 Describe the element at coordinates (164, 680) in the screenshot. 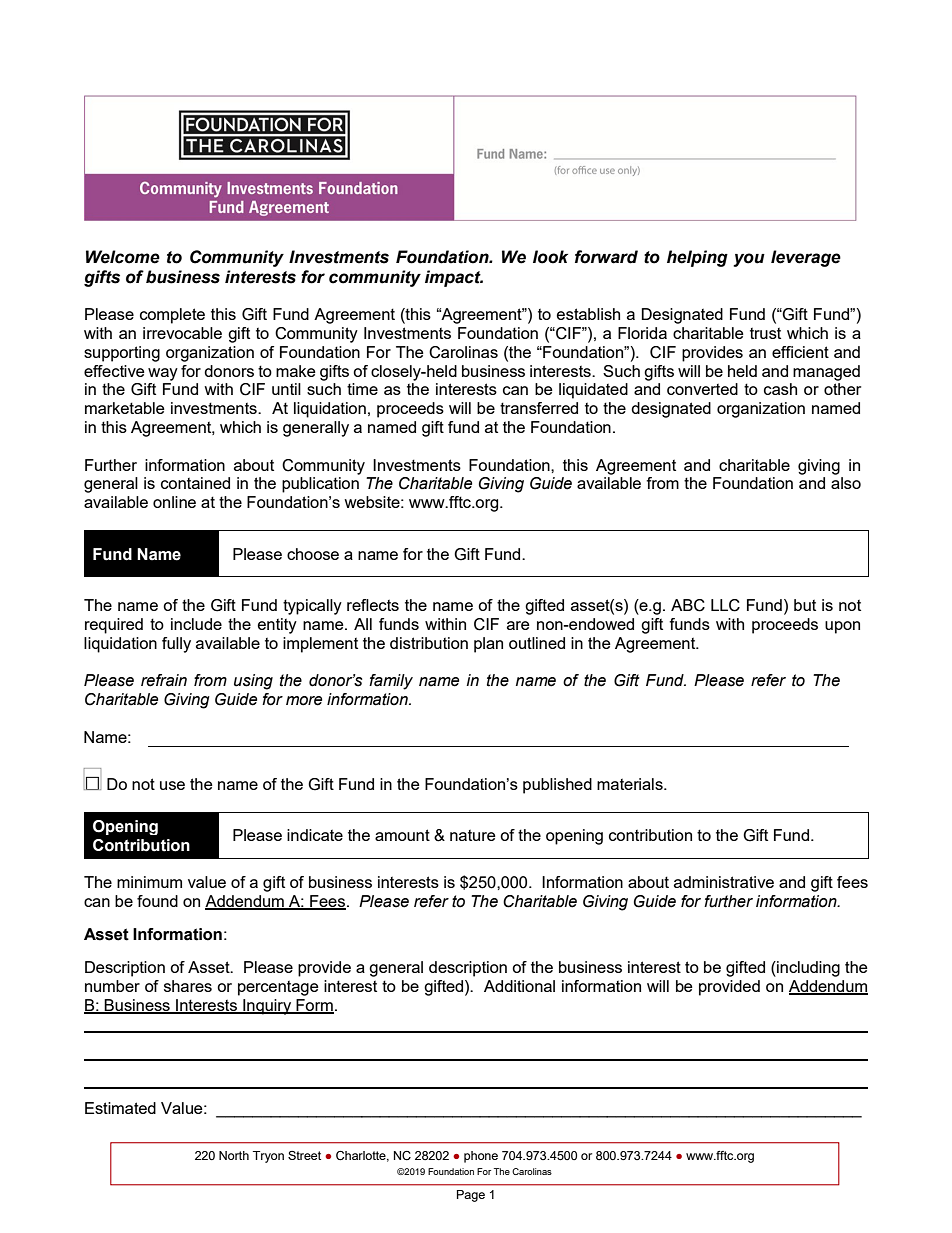

I see `refrain` at that location.
